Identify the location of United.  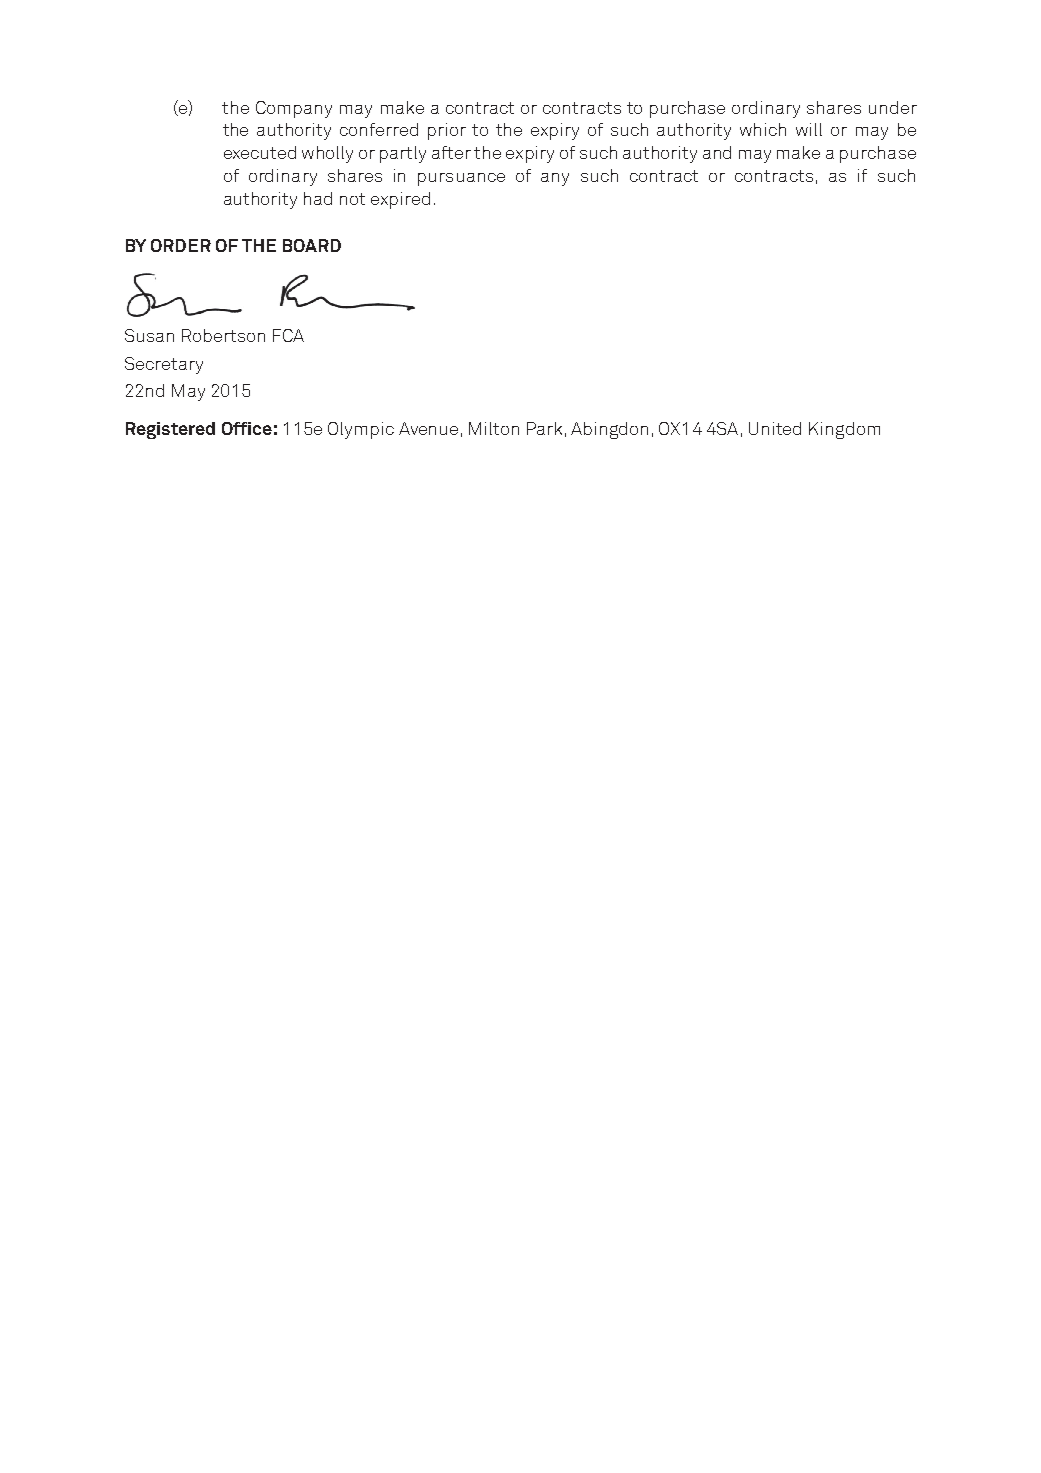
(775, 428).
